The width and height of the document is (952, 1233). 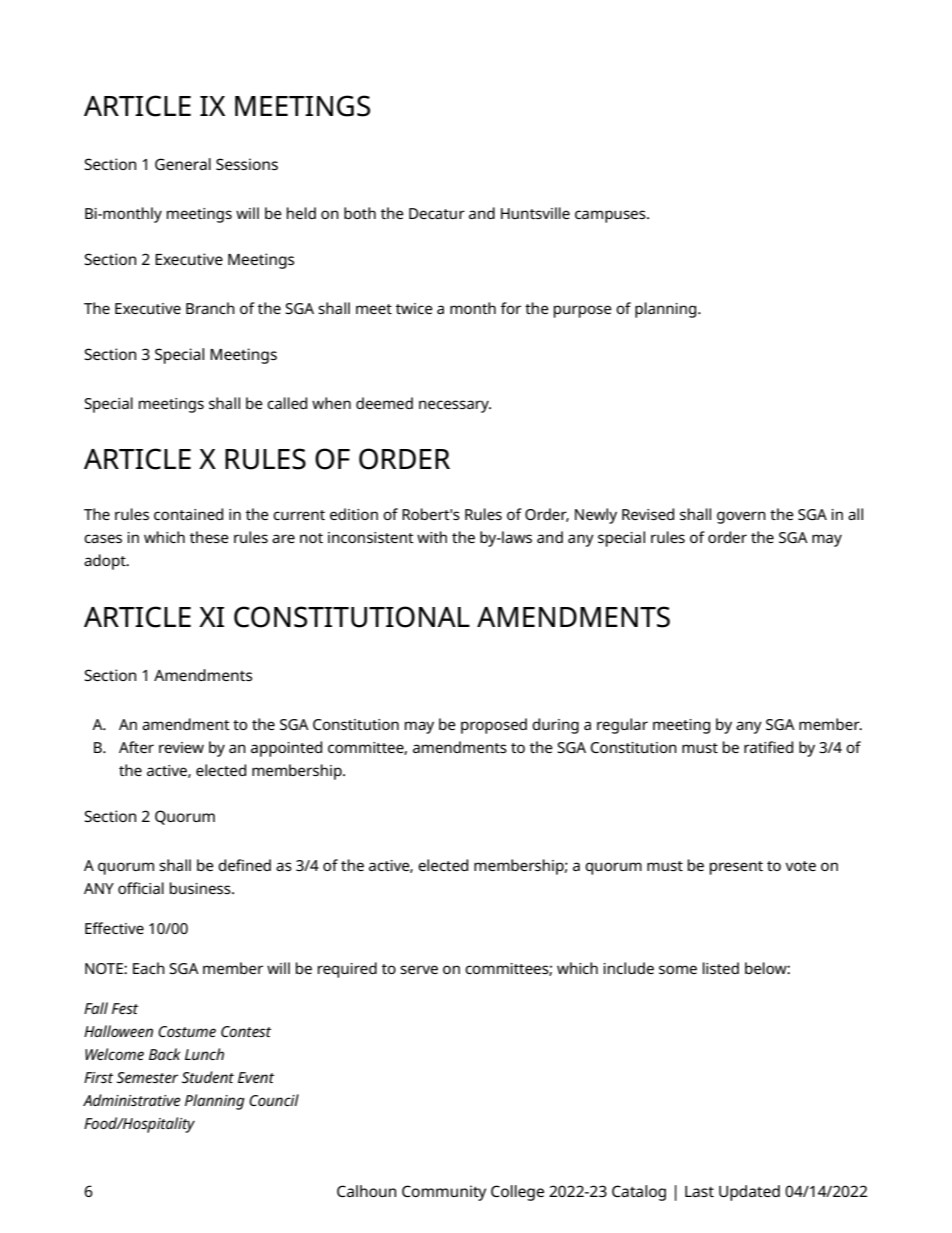 I want to click on with, so click(x=432, y=537).
